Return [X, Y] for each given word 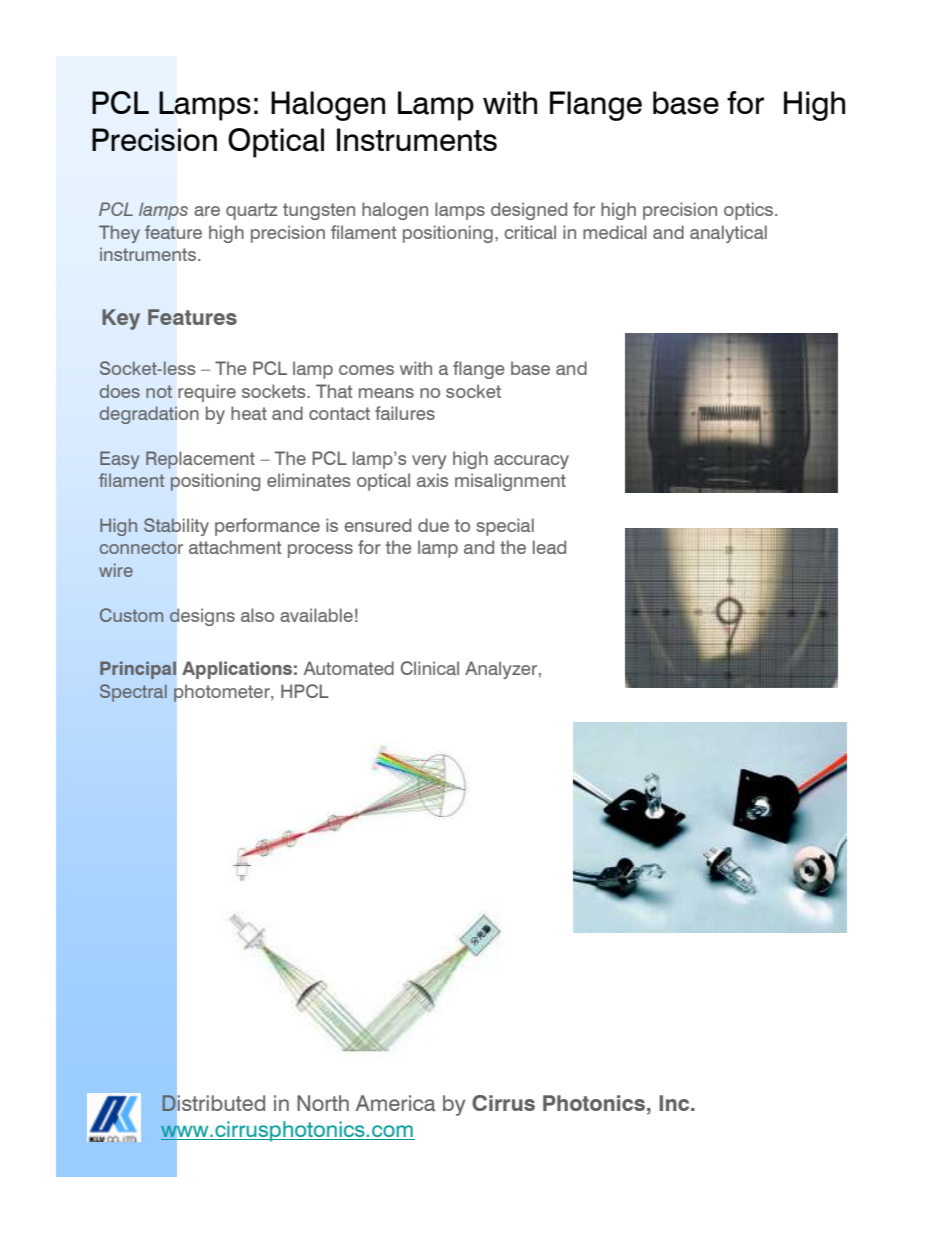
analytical [728, 234]
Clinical [430, 668]
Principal [138, 670]
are [207, 211]
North [323, 1103]
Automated [349, 668]
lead [549, 547]
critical [530, 232]
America [395, 1103]
